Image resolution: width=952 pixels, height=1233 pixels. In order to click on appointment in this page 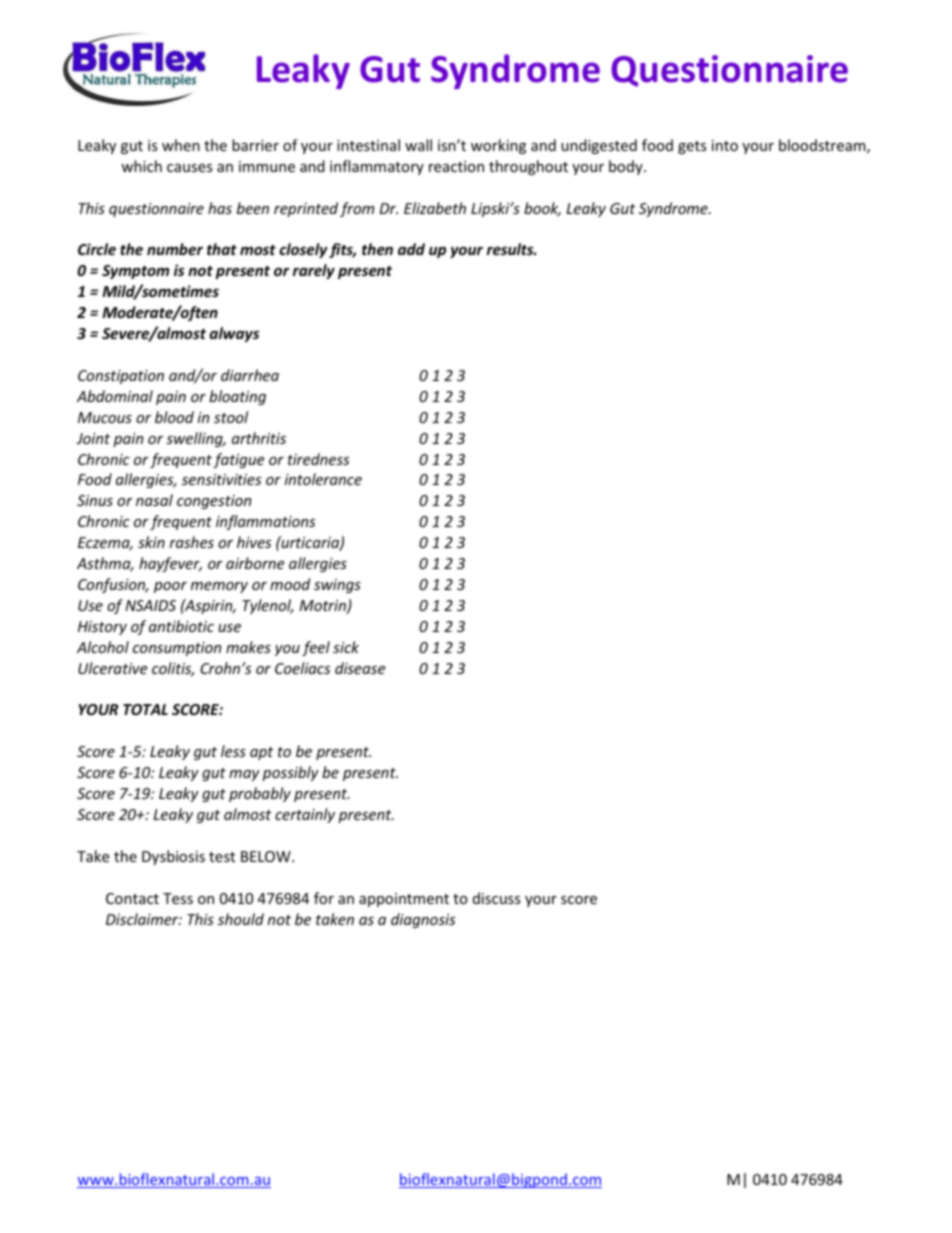, I will do `click(404, 900)`.
